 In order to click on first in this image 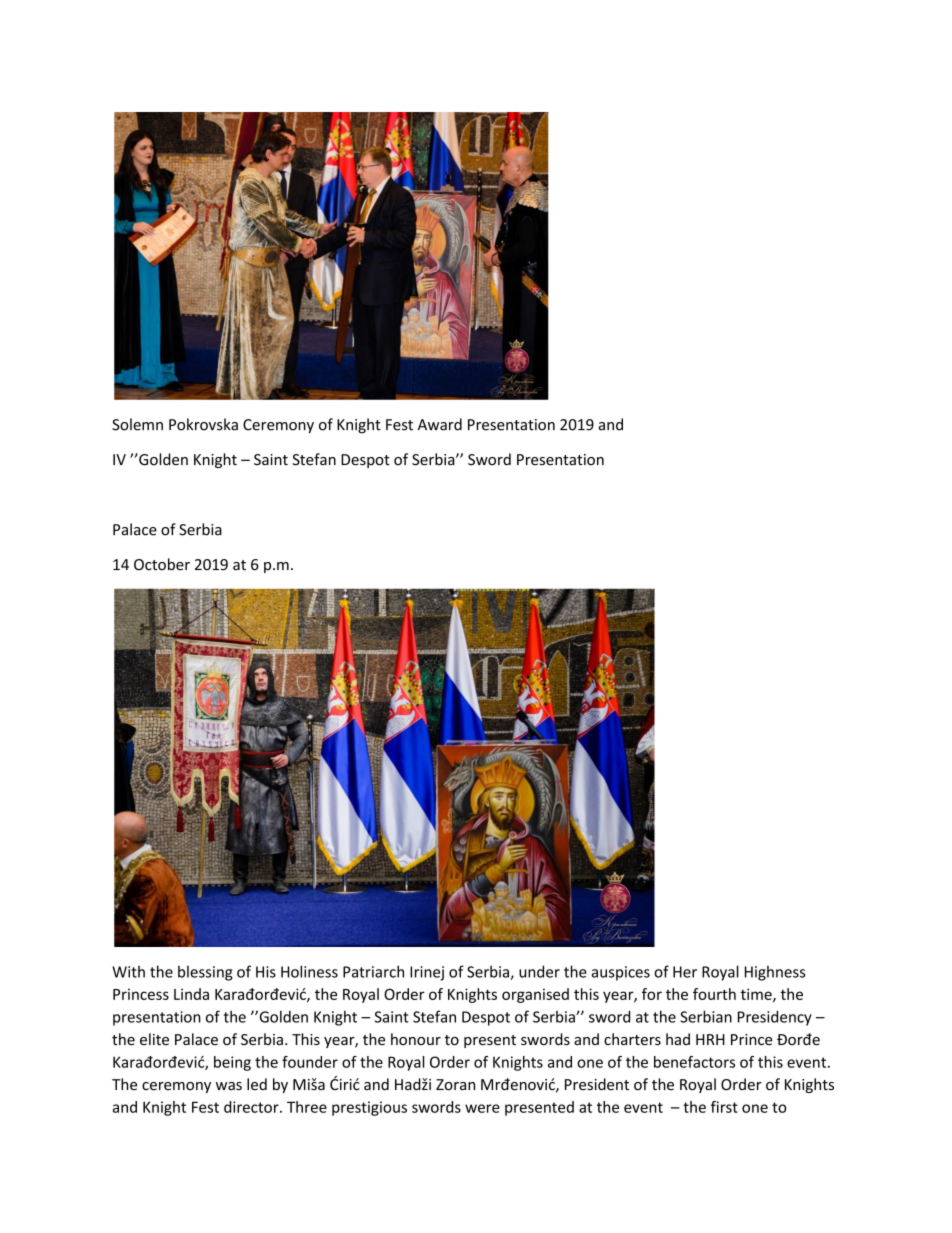, I will do `click(724, 1107)`.
